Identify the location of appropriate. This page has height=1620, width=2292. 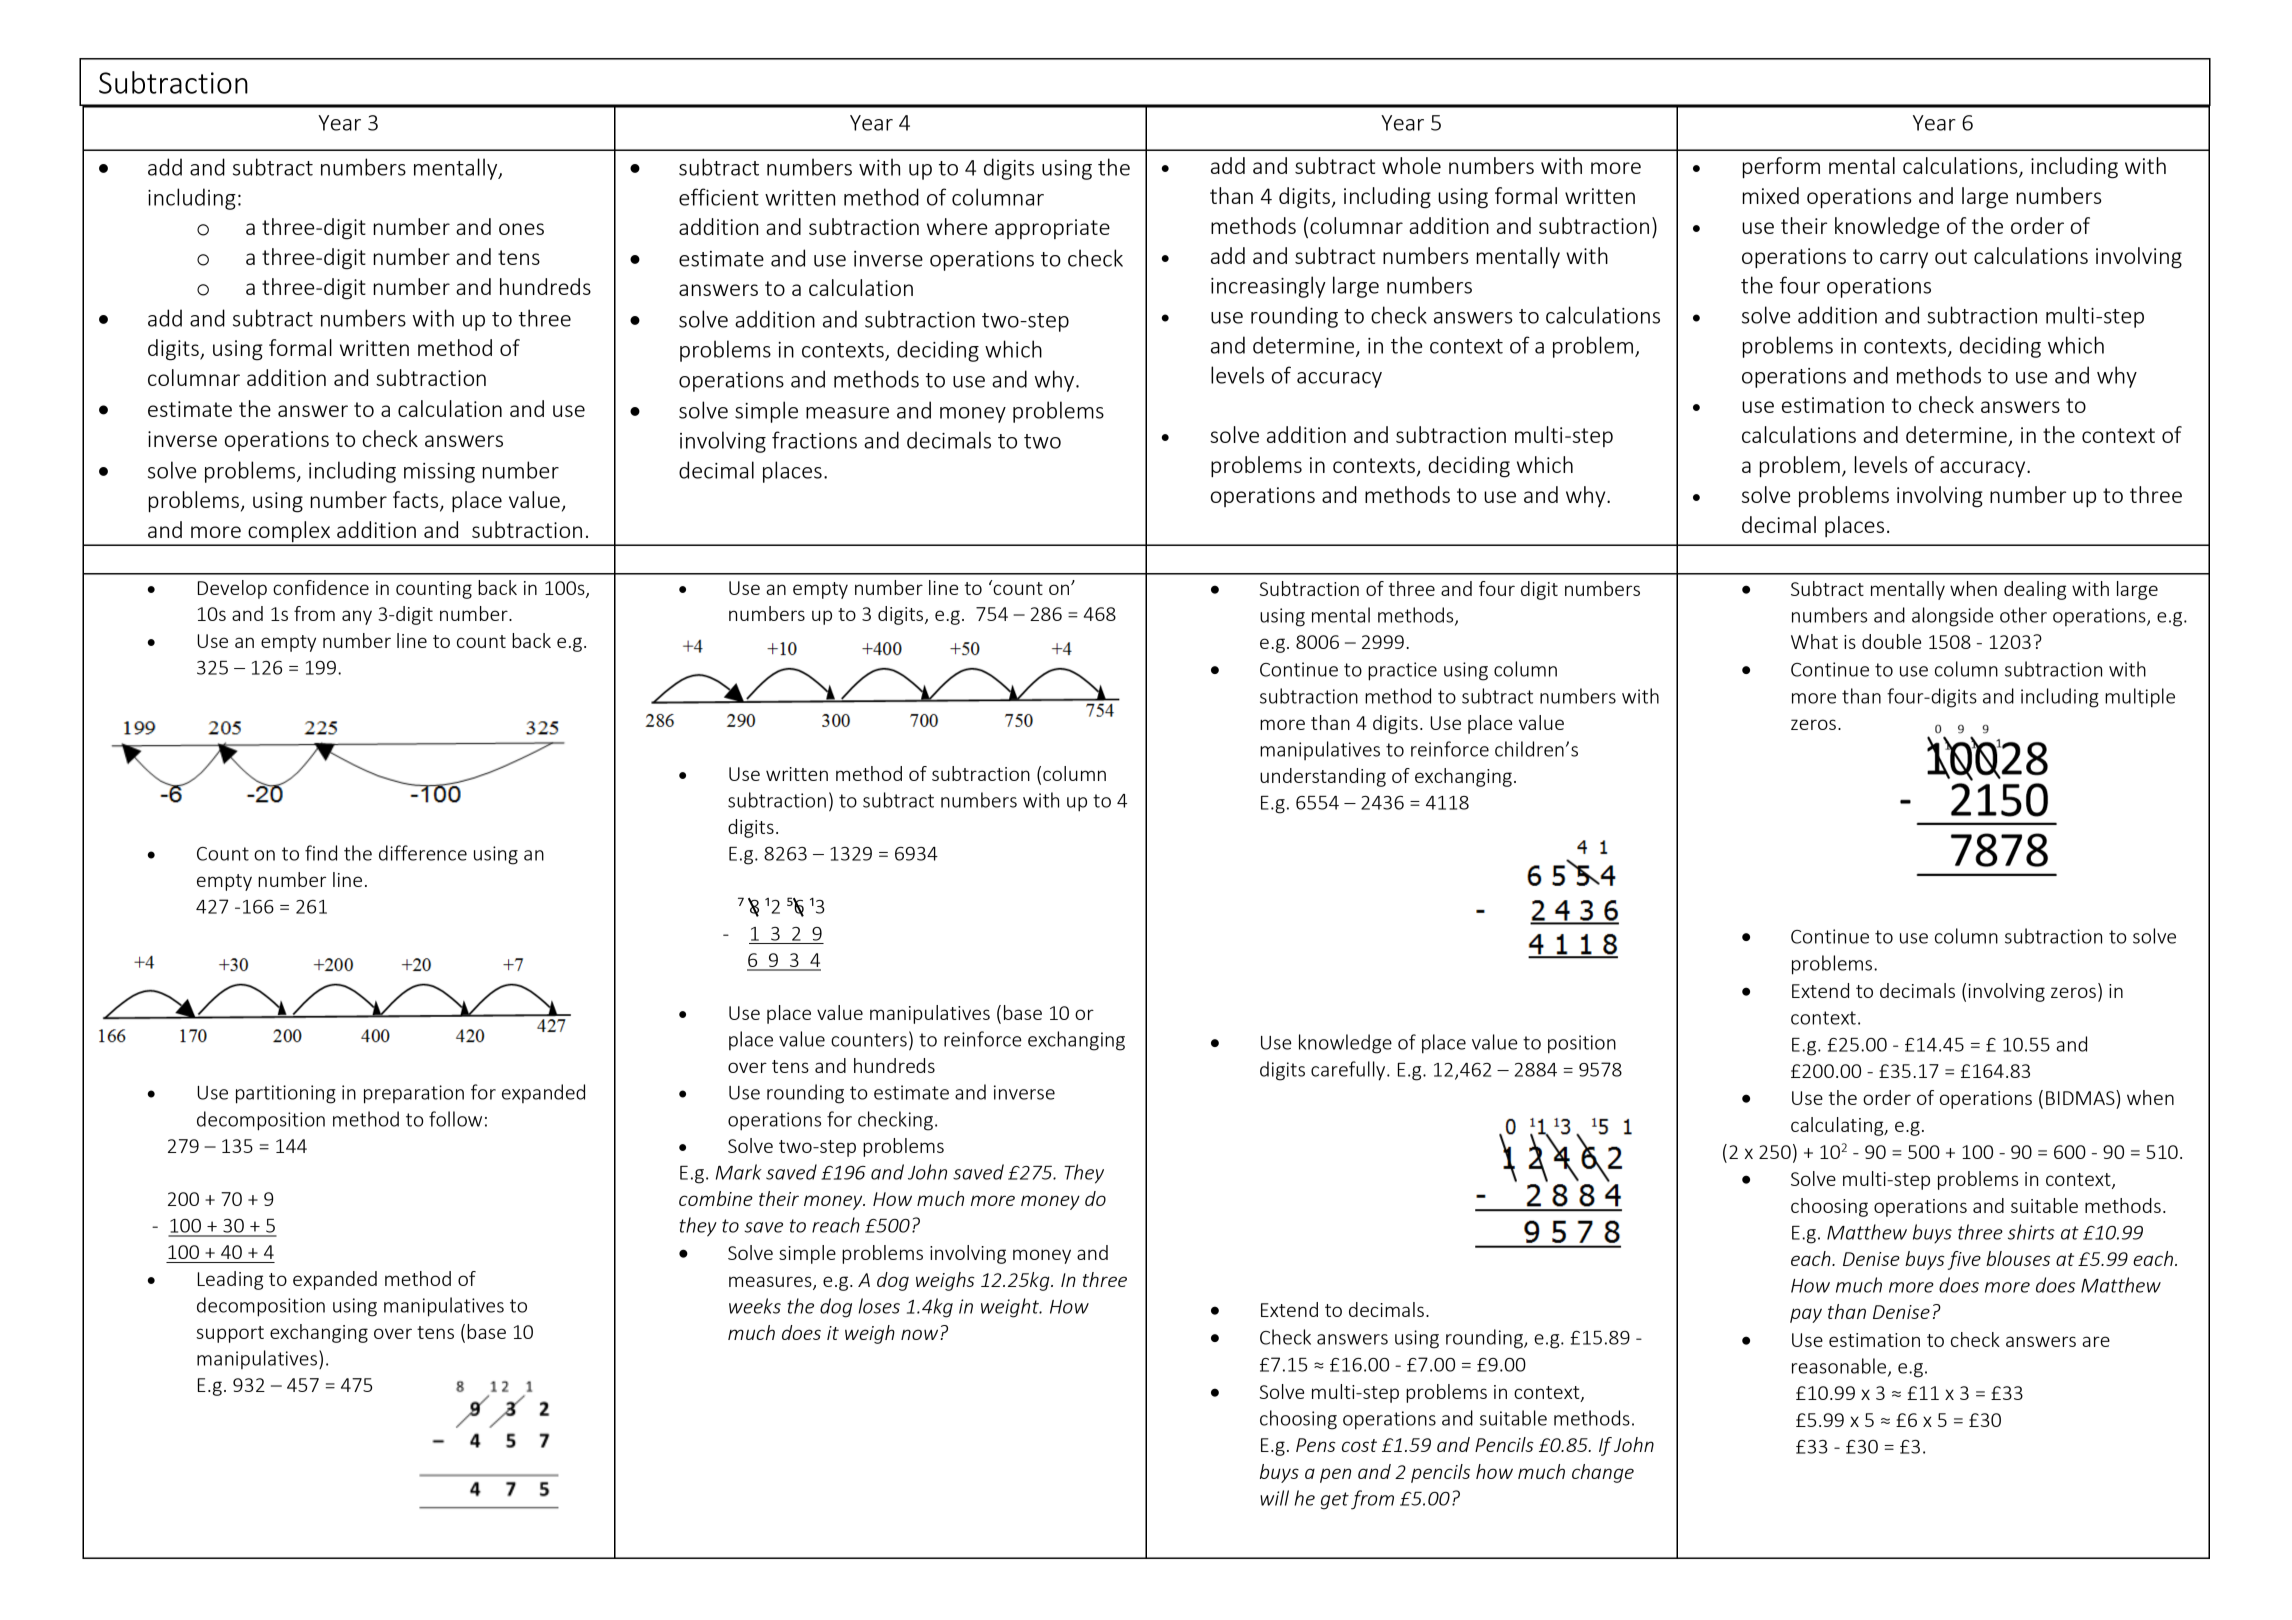
(1052, 229).
